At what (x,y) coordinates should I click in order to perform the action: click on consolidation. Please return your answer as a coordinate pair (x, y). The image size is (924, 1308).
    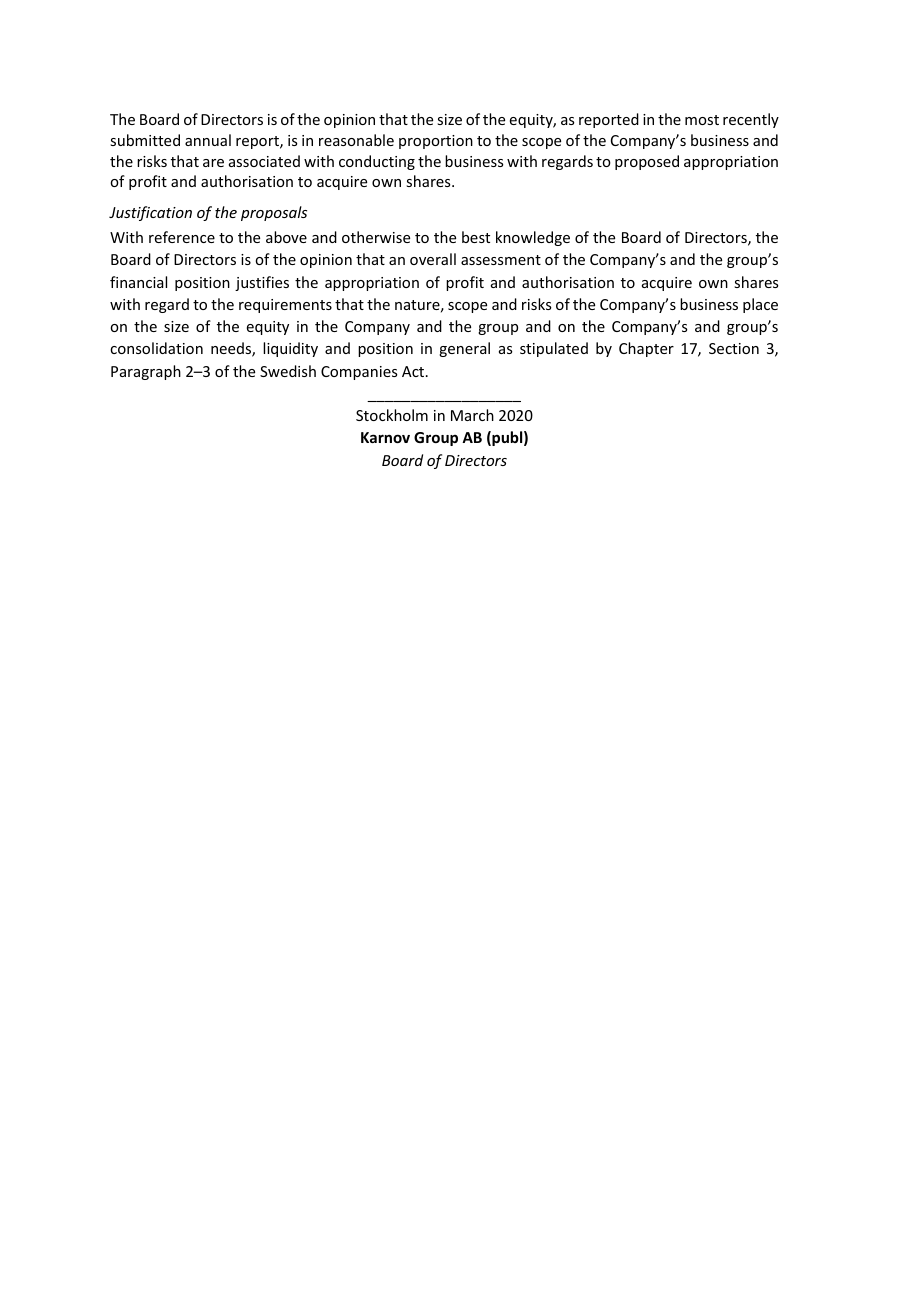
    Looking at the image, I should click on (156, 348).
